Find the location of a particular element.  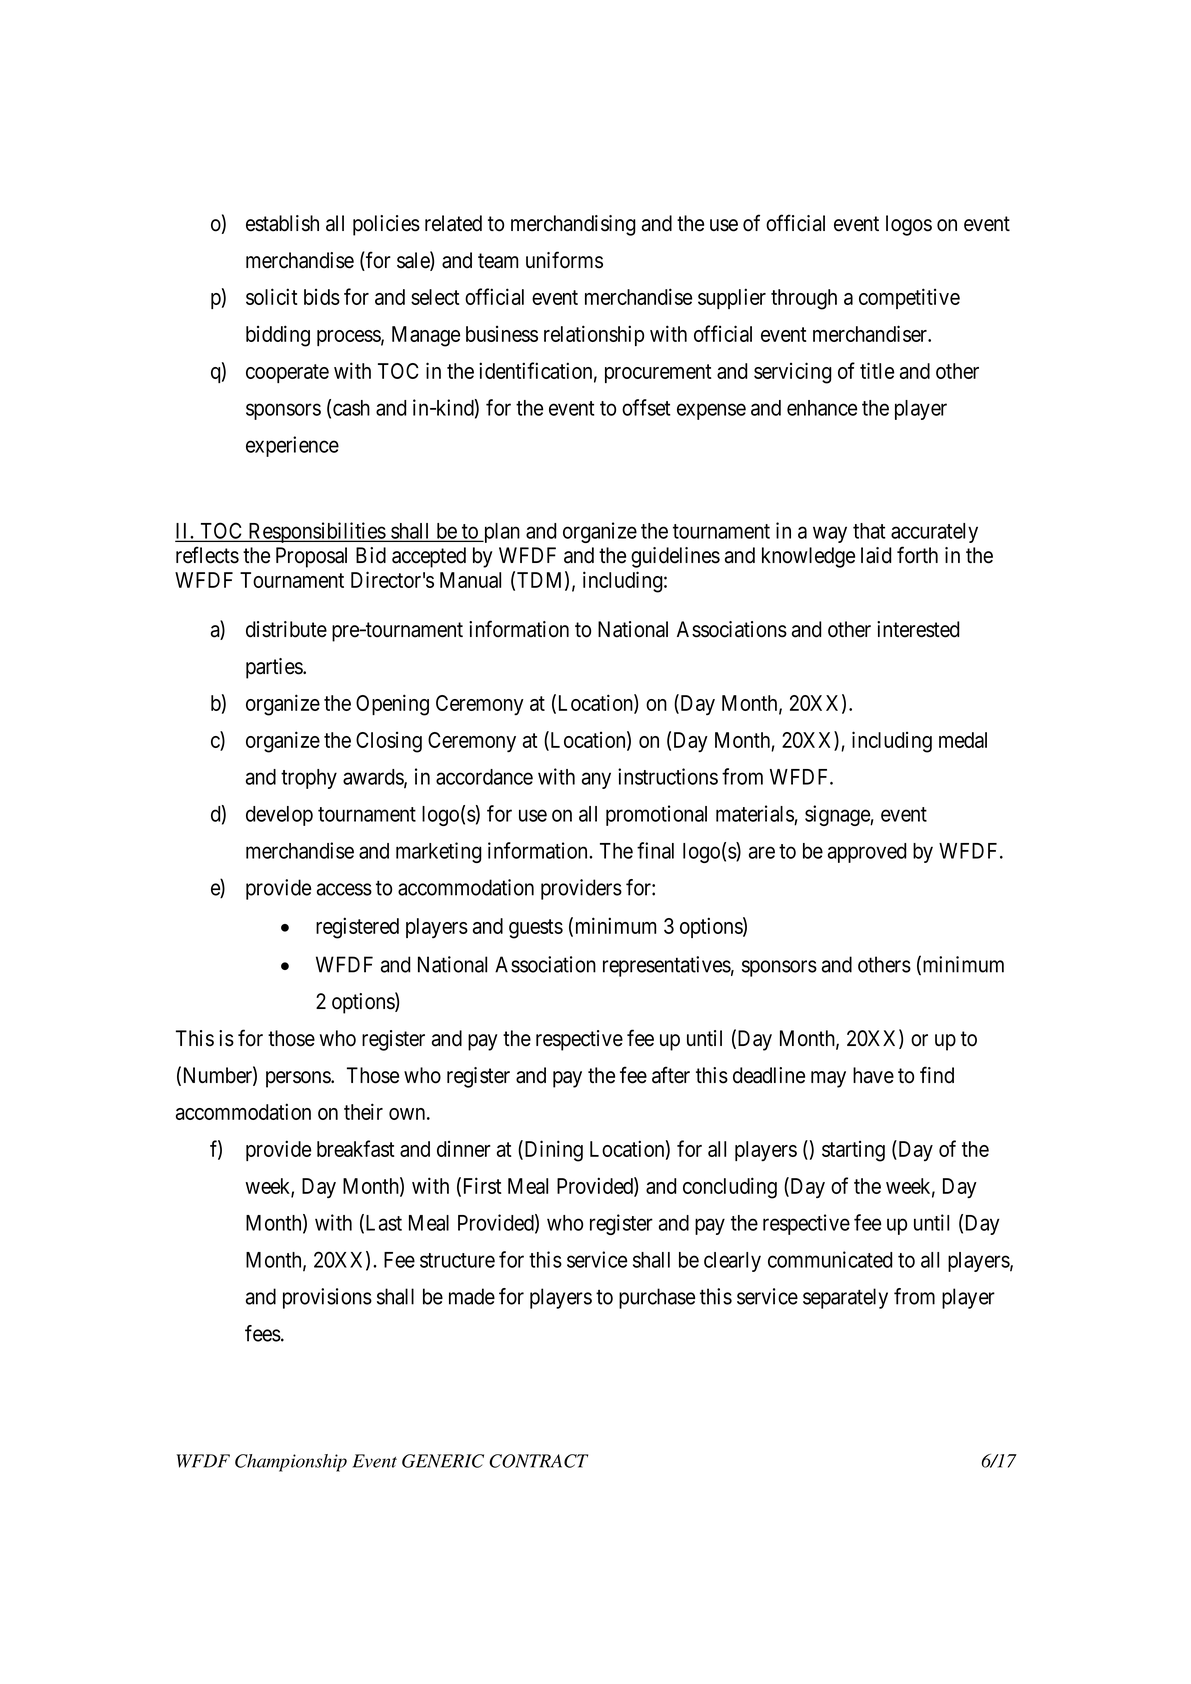

Proposal is located at coordinates (311, 557).
